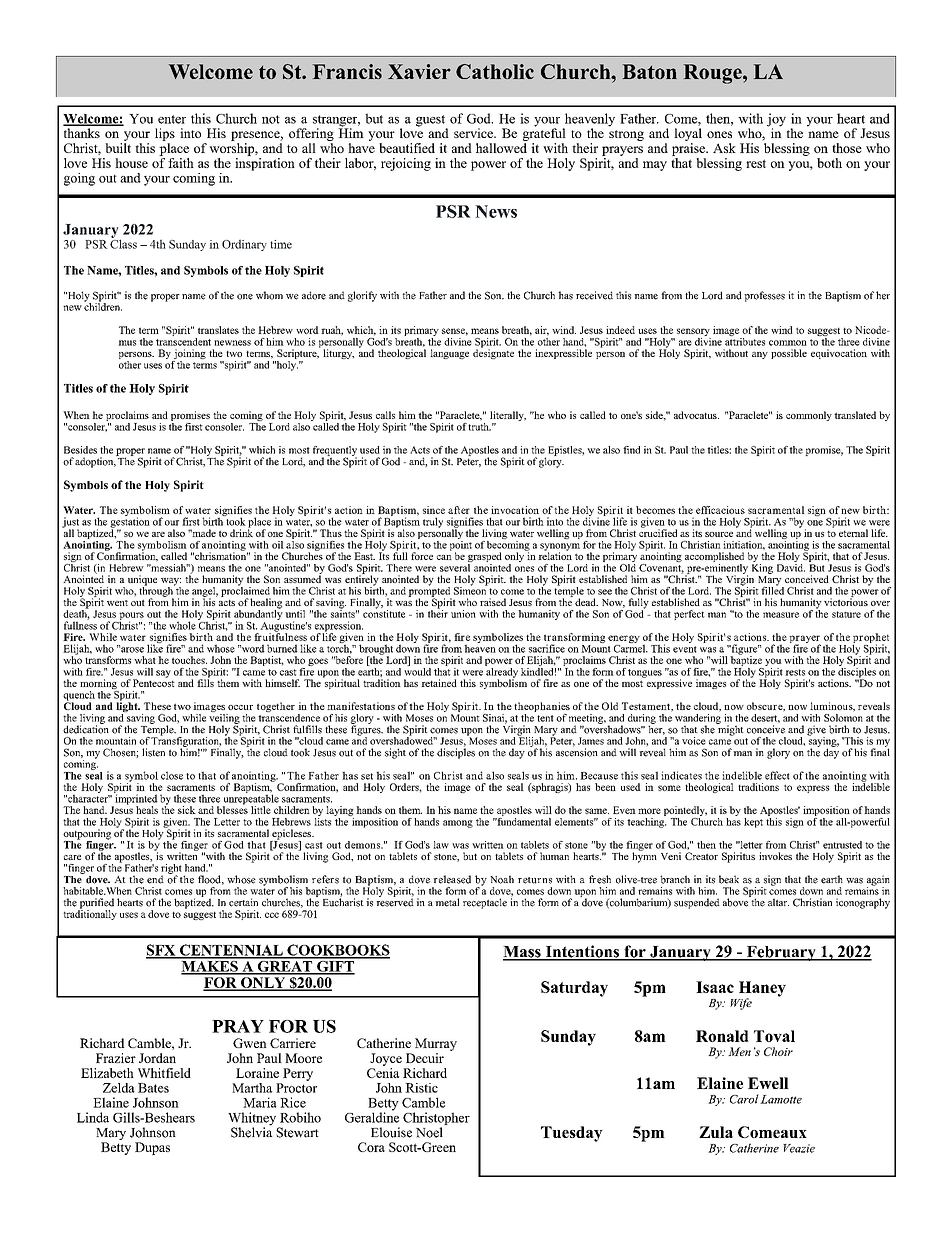  I want to click on service, so click(474, 133).
